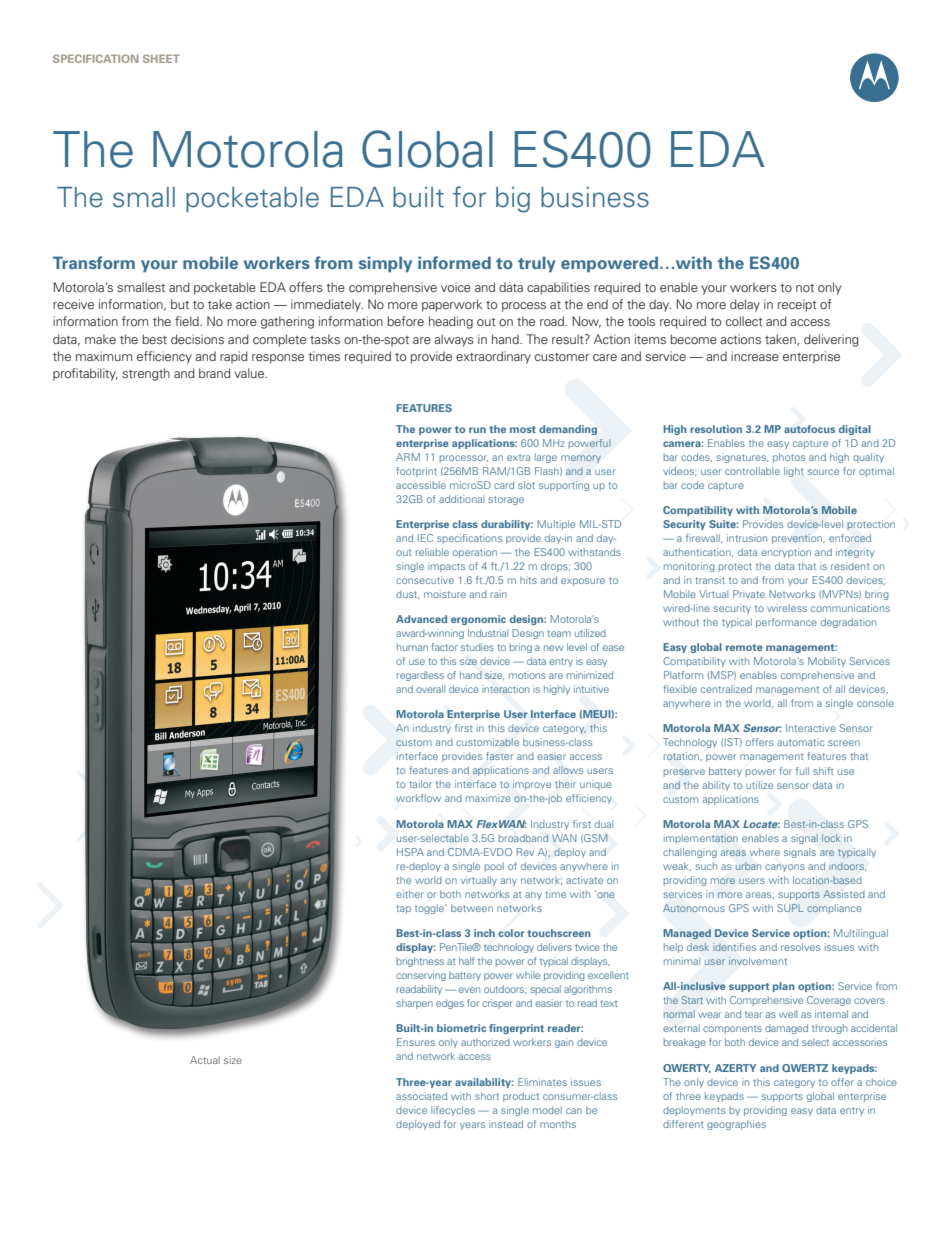  Describe the element at coordinates (197, 339) in the screenshot. I see `decisions` at that location.
